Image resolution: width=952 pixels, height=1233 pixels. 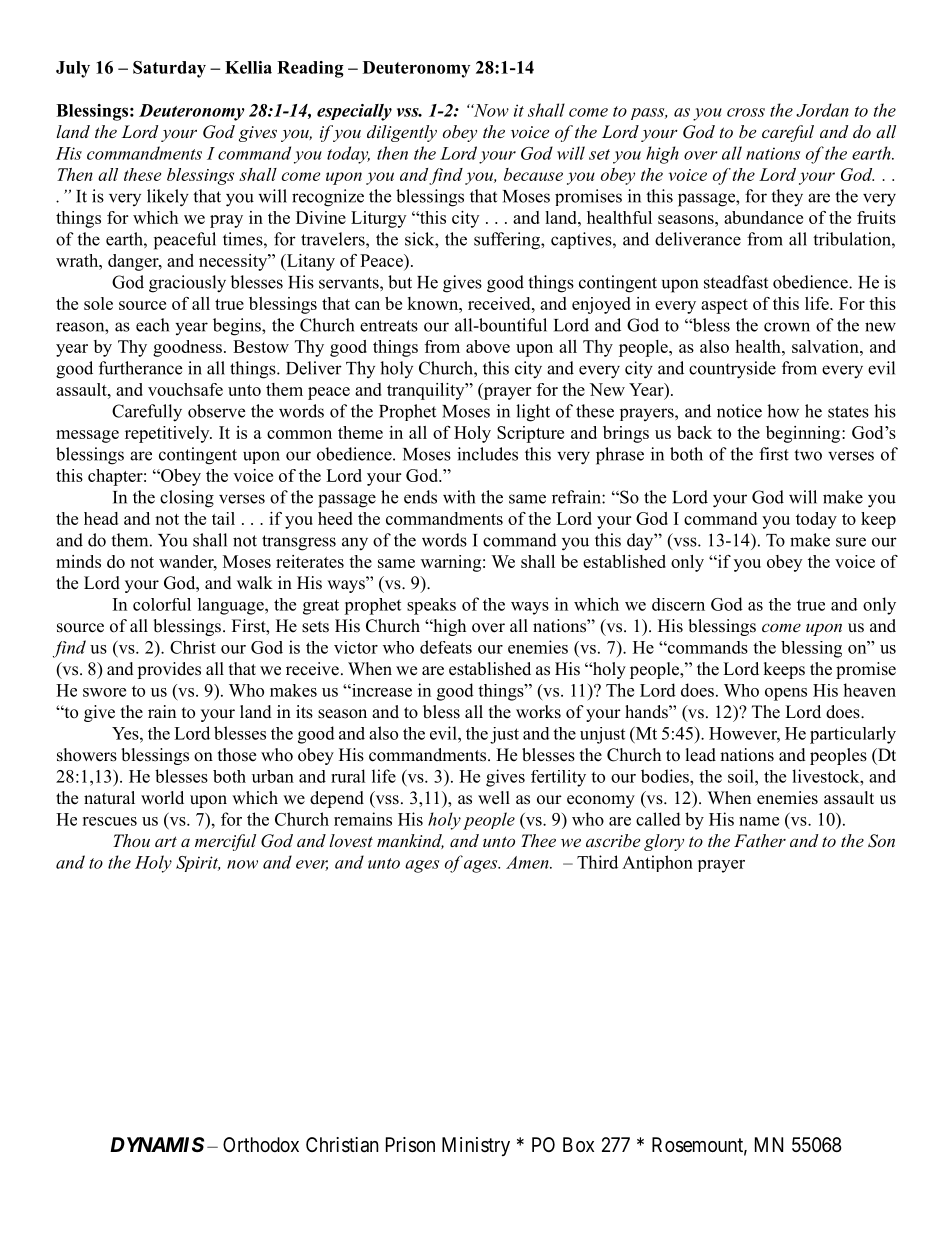 I want to click on colorful, so click(x=162, y=604).
